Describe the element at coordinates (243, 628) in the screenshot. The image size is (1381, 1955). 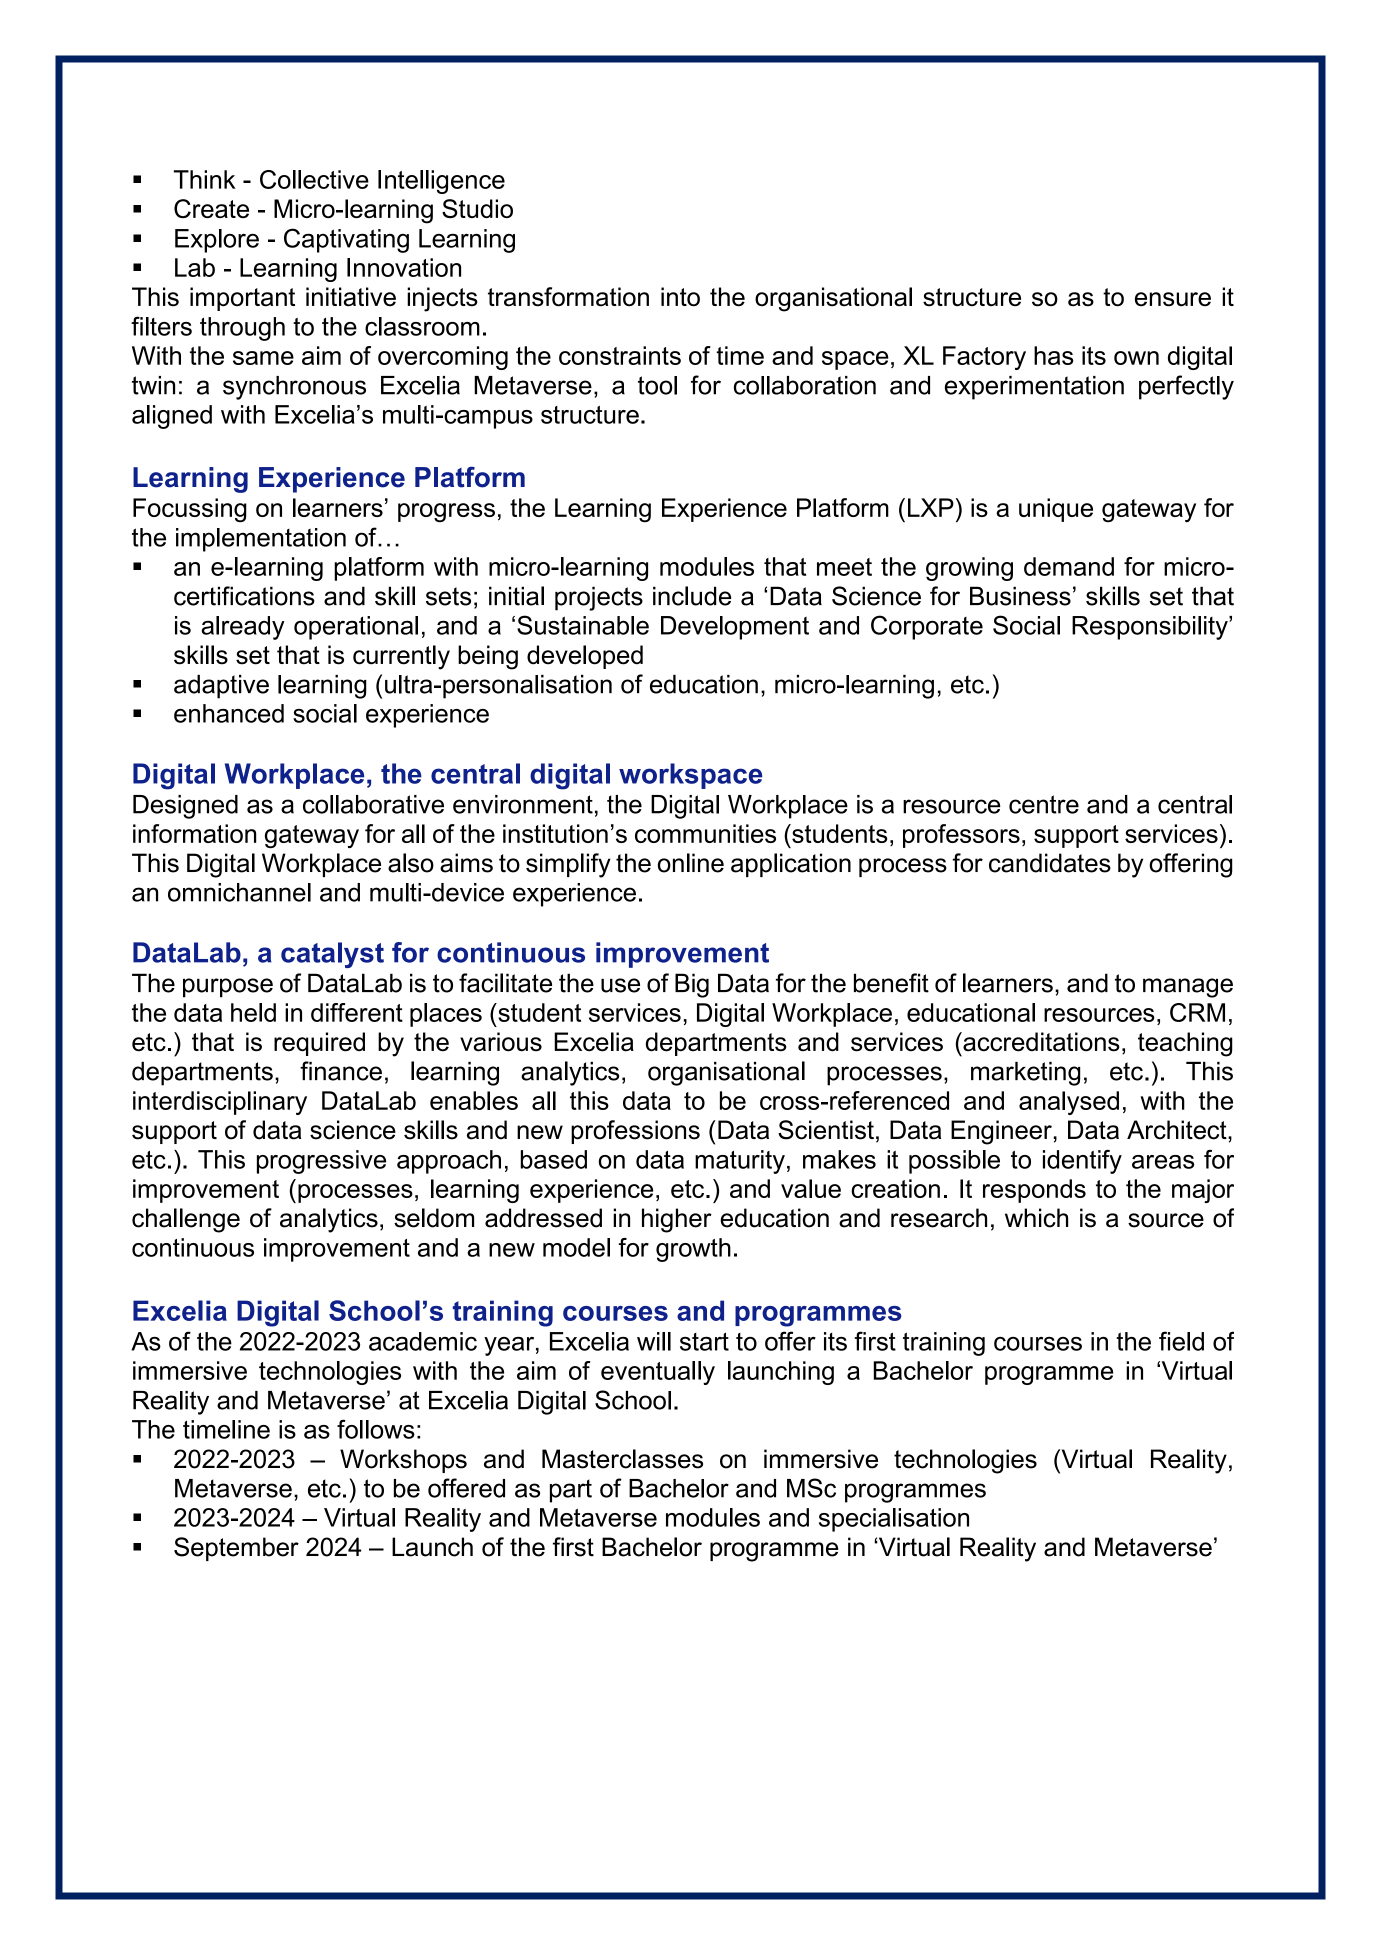
I see `already` at that location.
